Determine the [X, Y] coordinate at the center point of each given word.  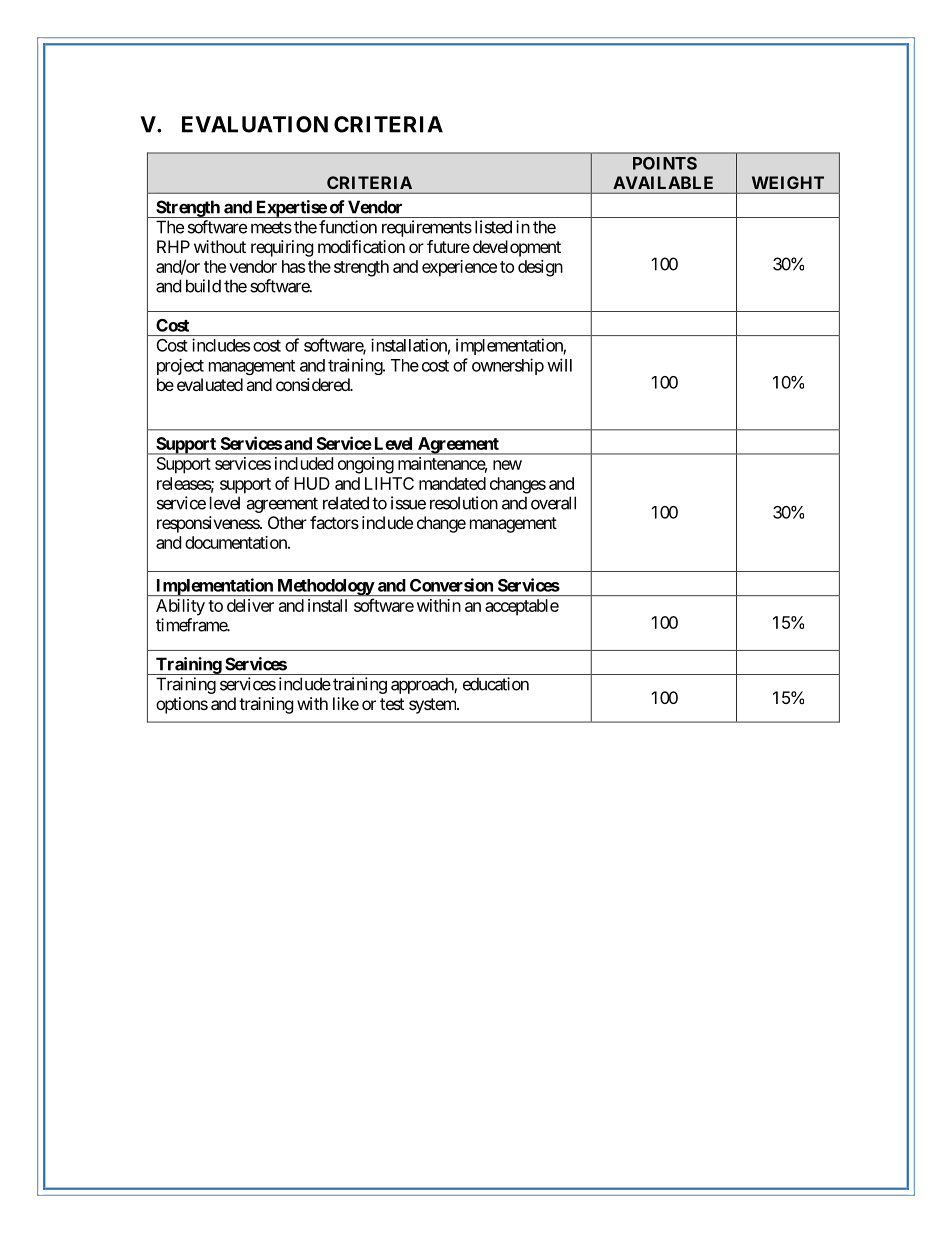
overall [553, 503]
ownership [508, 366]
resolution [464, 503]
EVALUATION [255, 124]
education [496, 684]
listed [493, 227]
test [392, 704]
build [203, 286]
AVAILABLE [663, 182]
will [559, 365]
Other [287, 522]
